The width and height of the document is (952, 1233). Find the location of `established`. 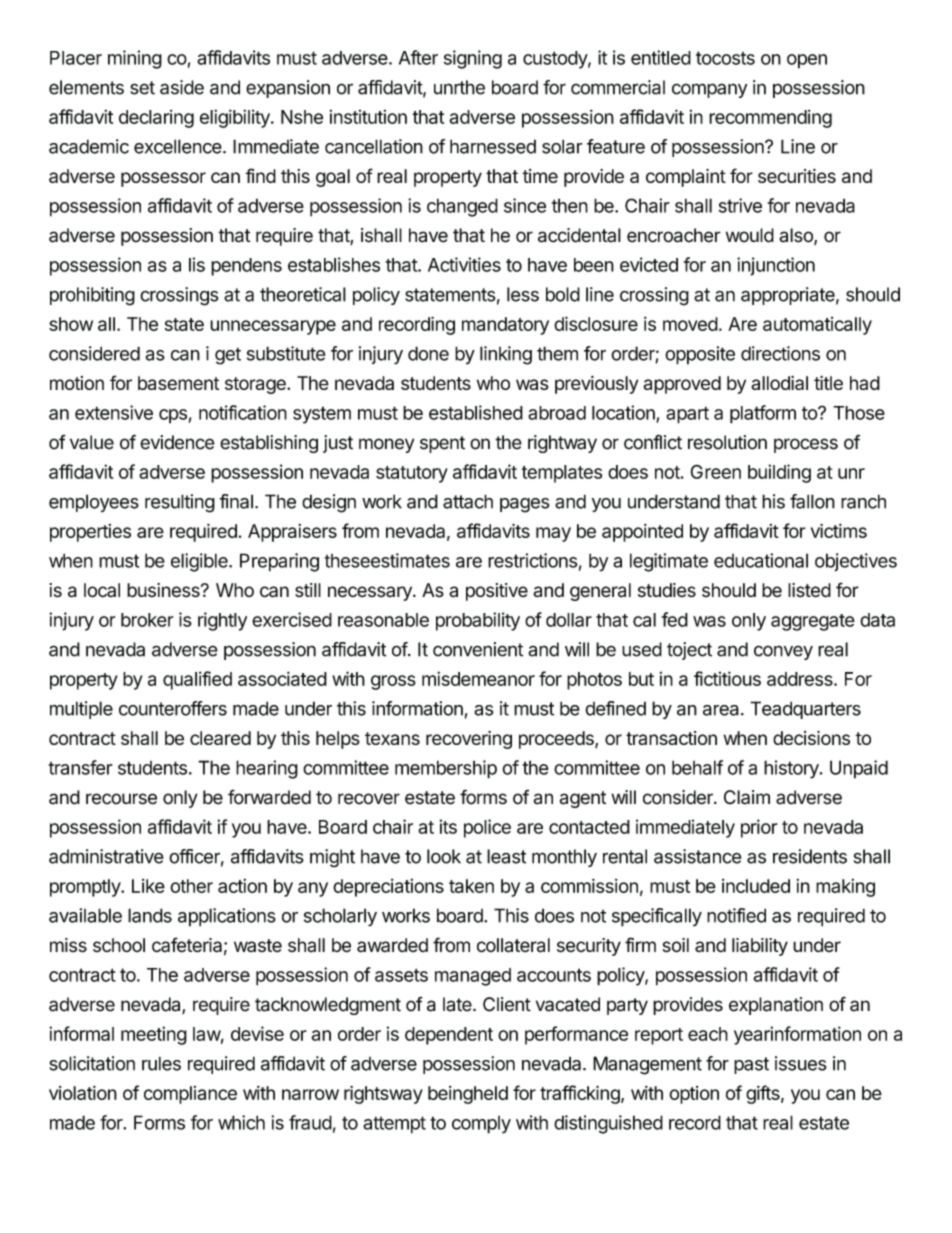

established is located at coordinates (476, 412).
